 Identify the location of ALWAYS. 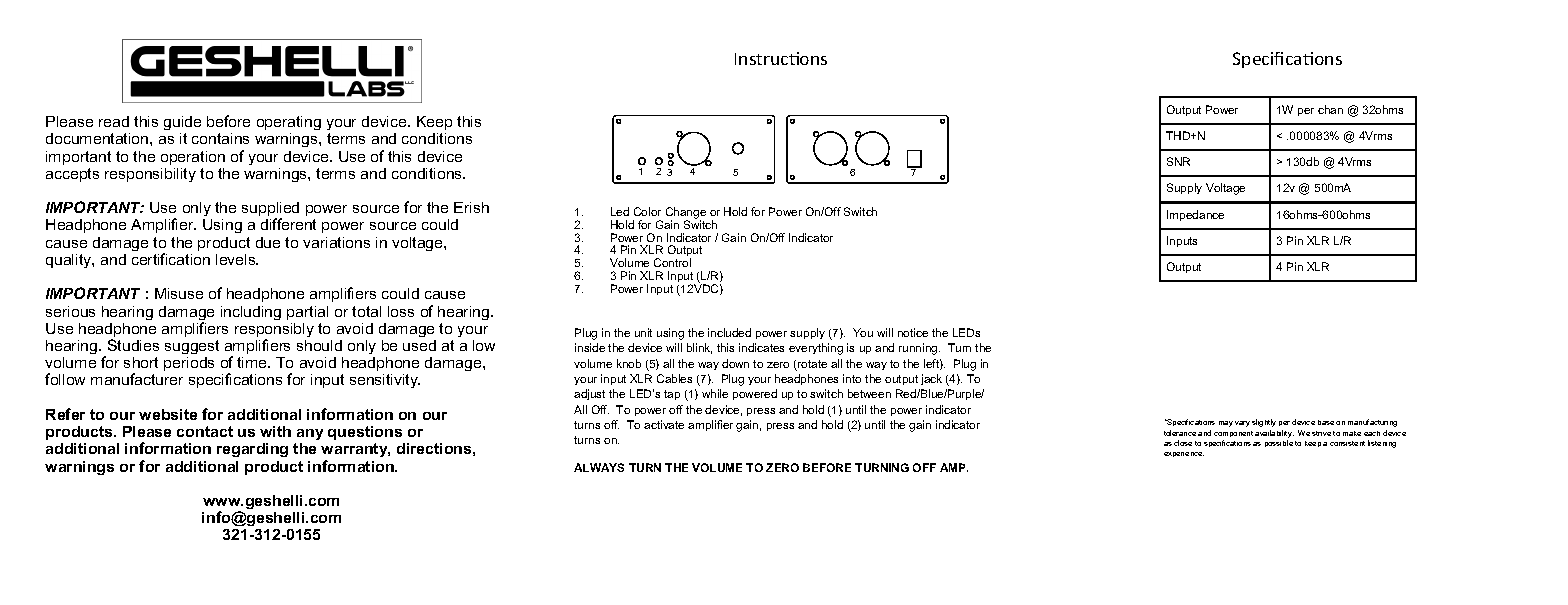
(599, 467).
